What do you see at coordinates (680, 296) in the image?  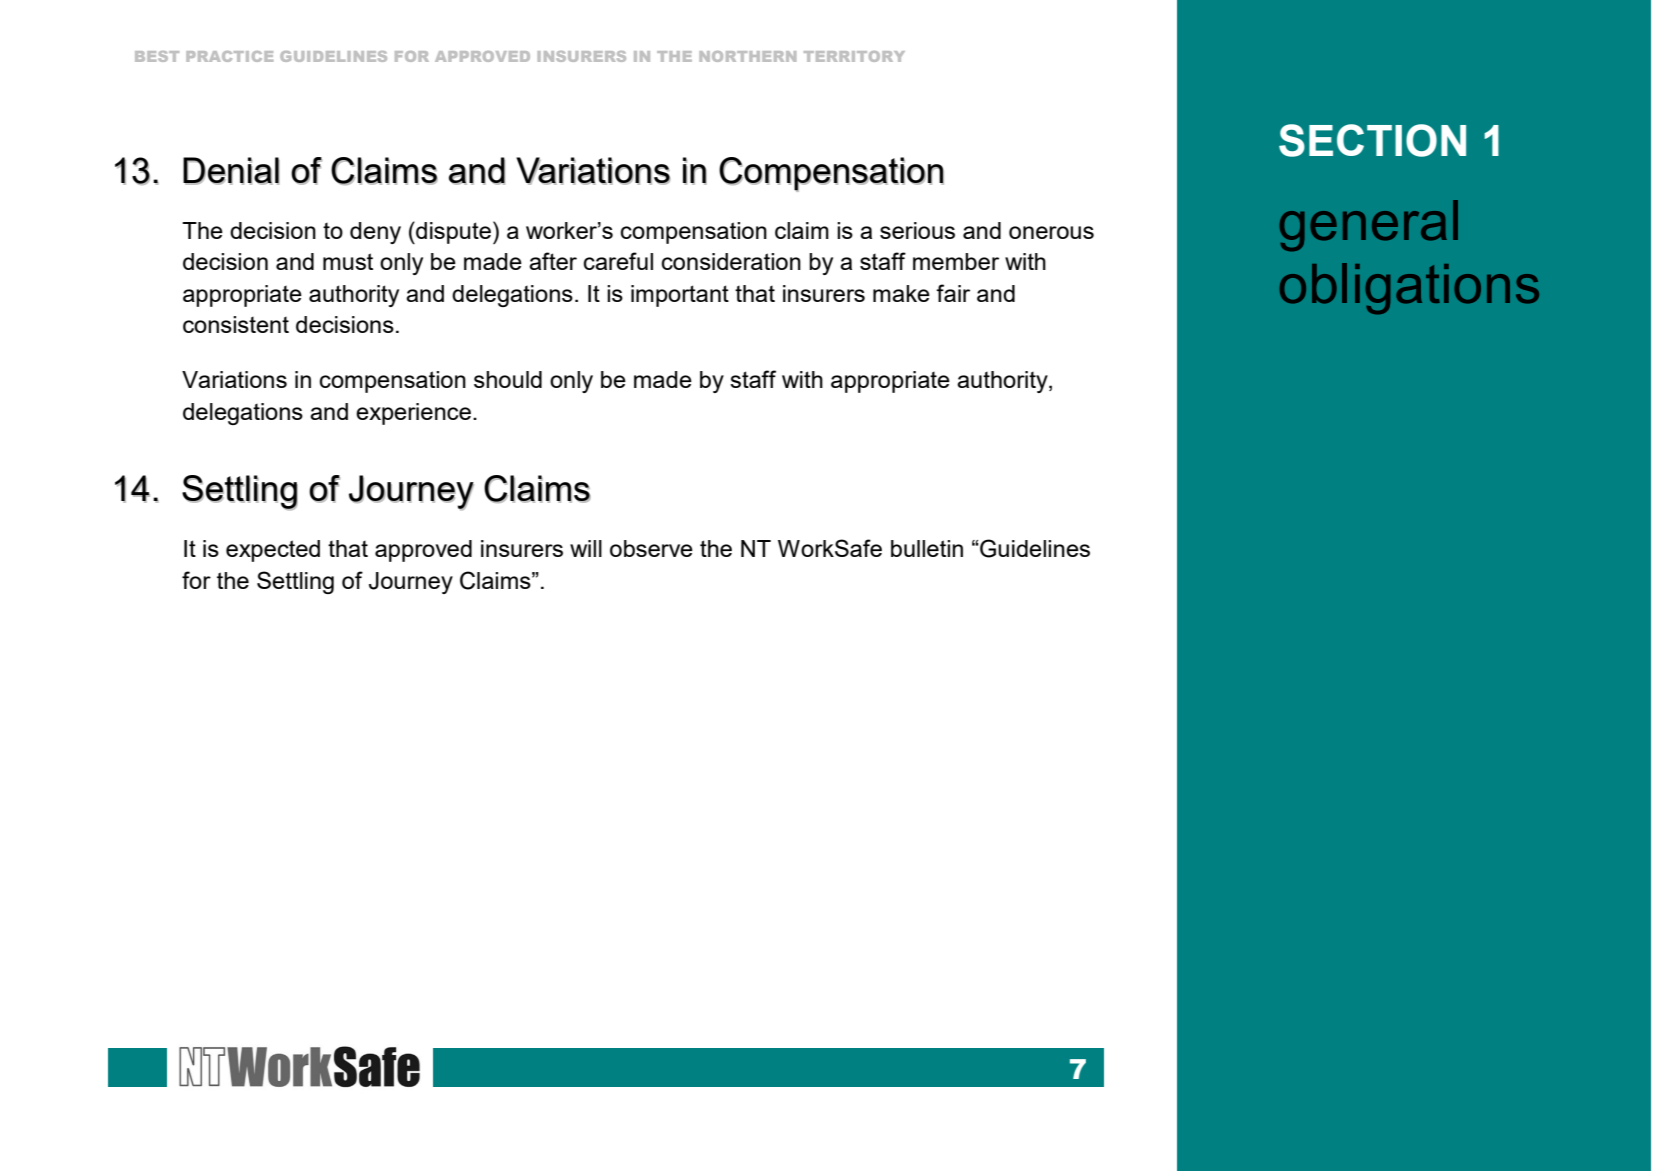 I see `important` at bounding box center [680, 296].
